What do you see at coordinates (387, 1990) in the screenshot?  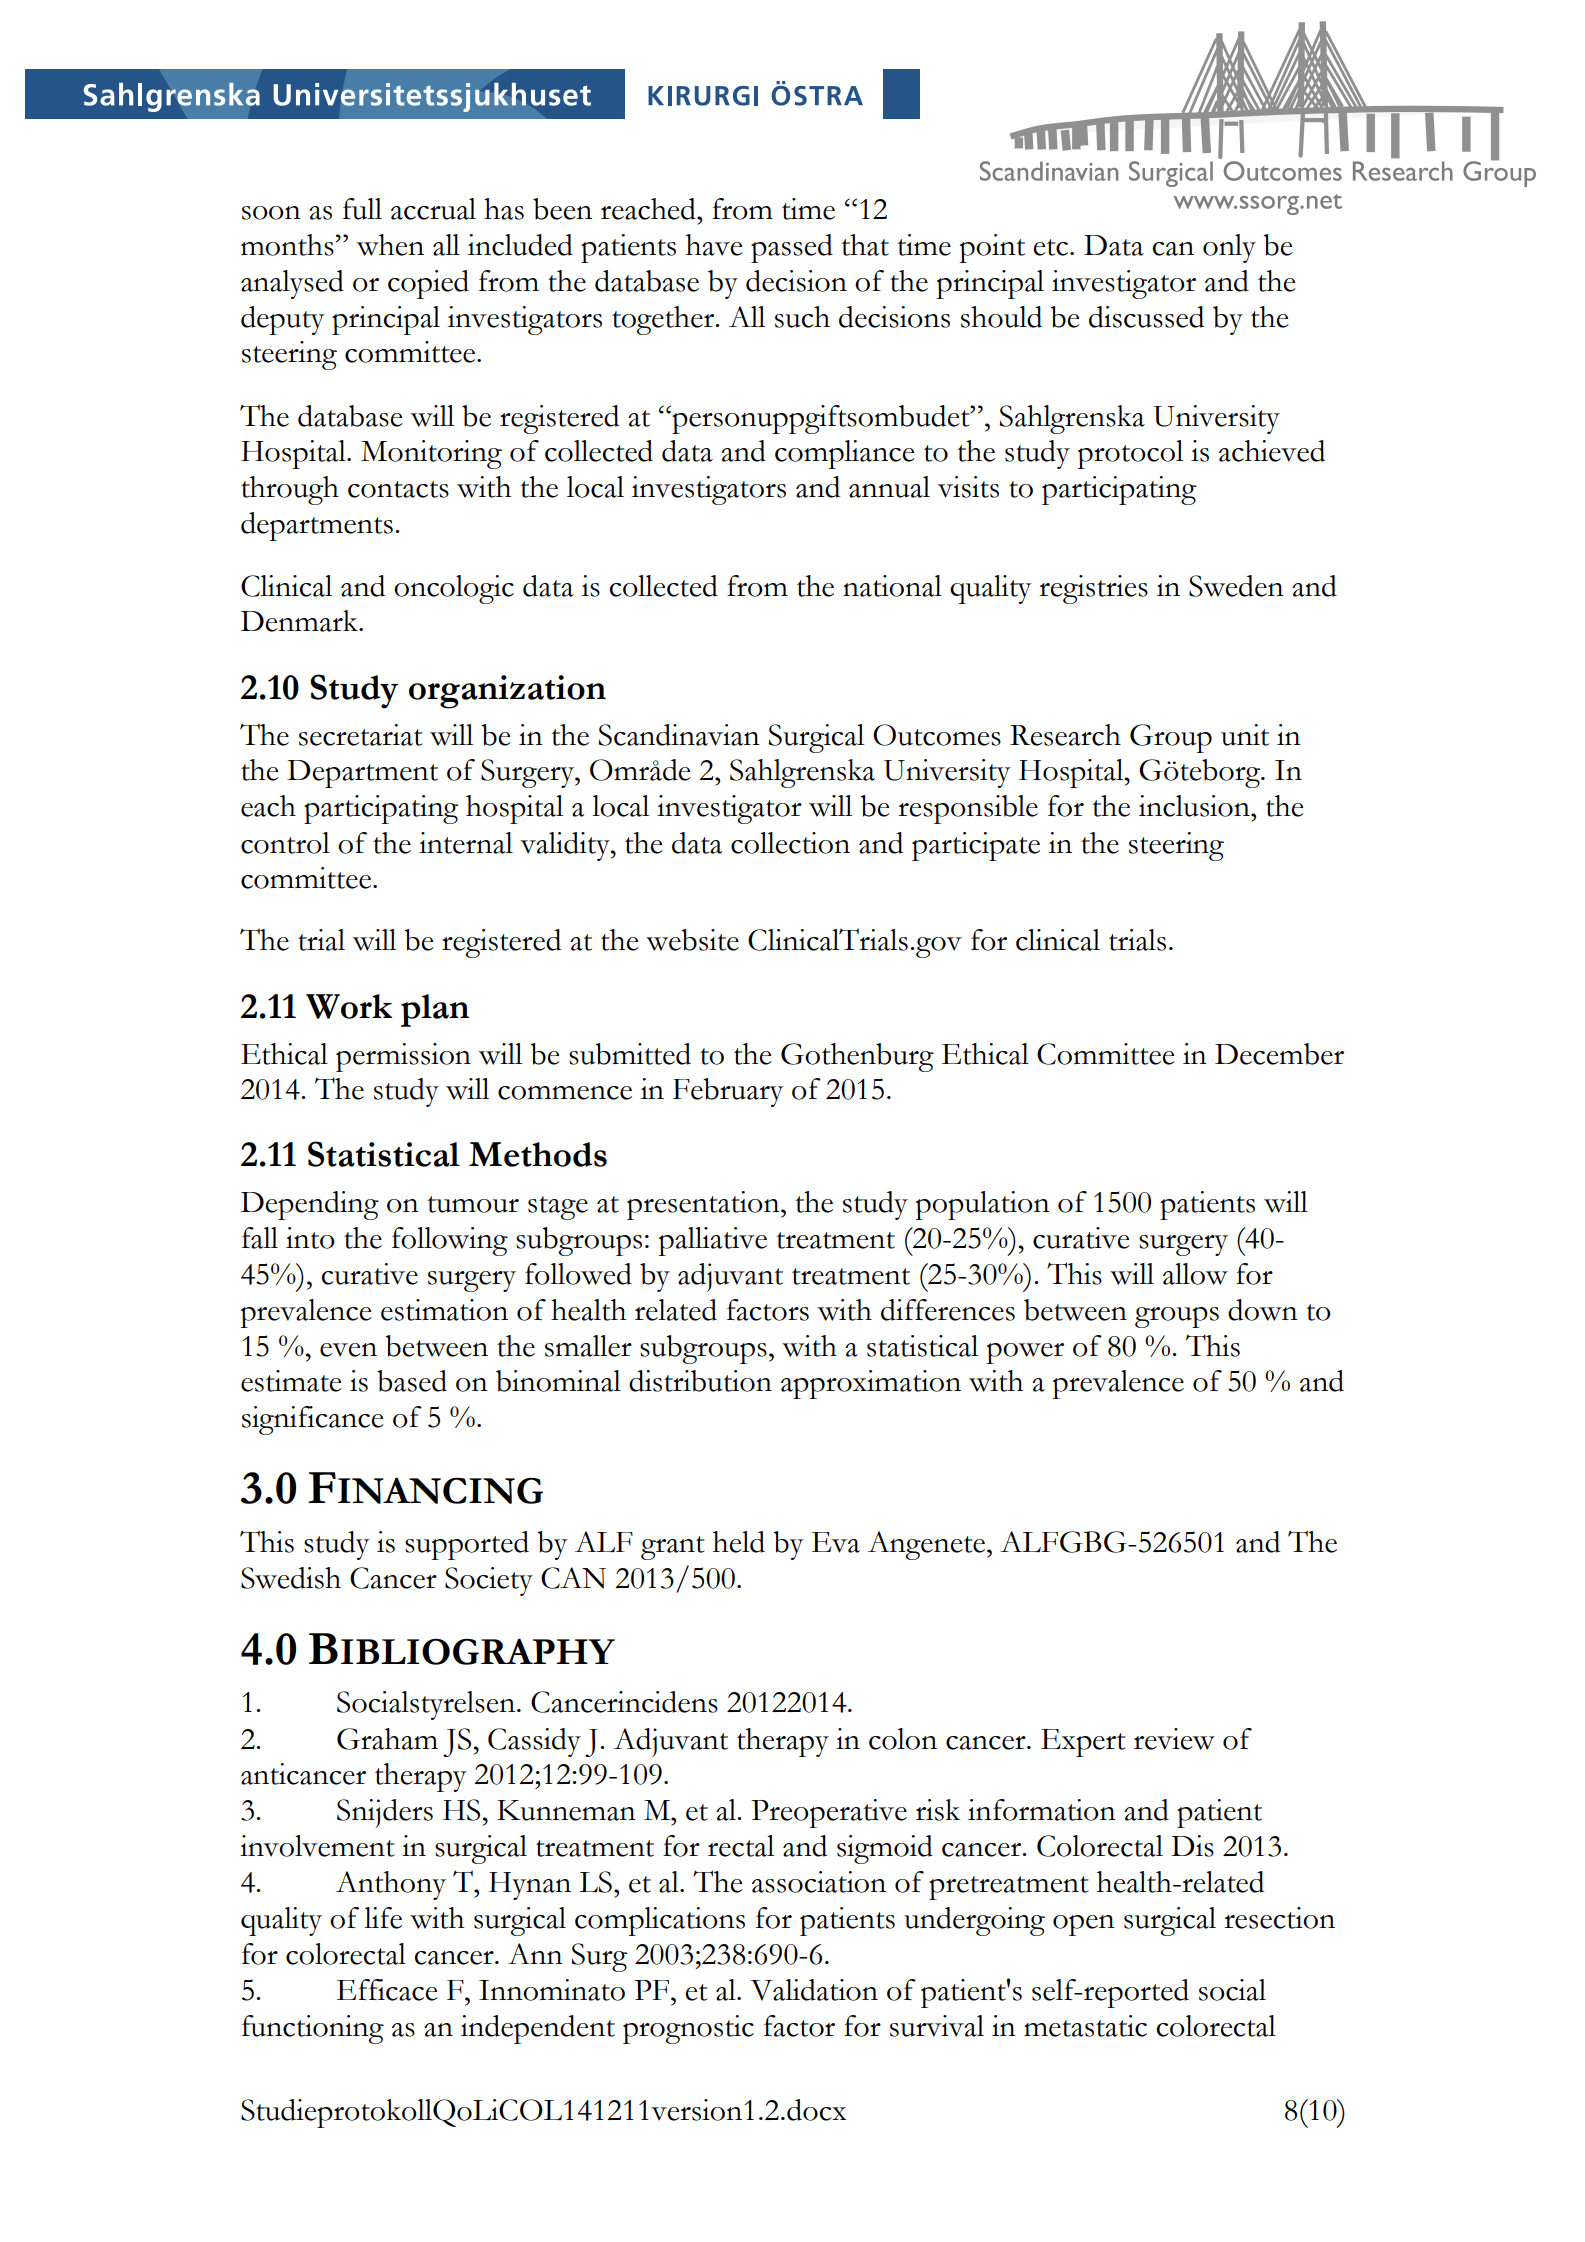 I see `Efficace` at bounding box center [387, 1990].
